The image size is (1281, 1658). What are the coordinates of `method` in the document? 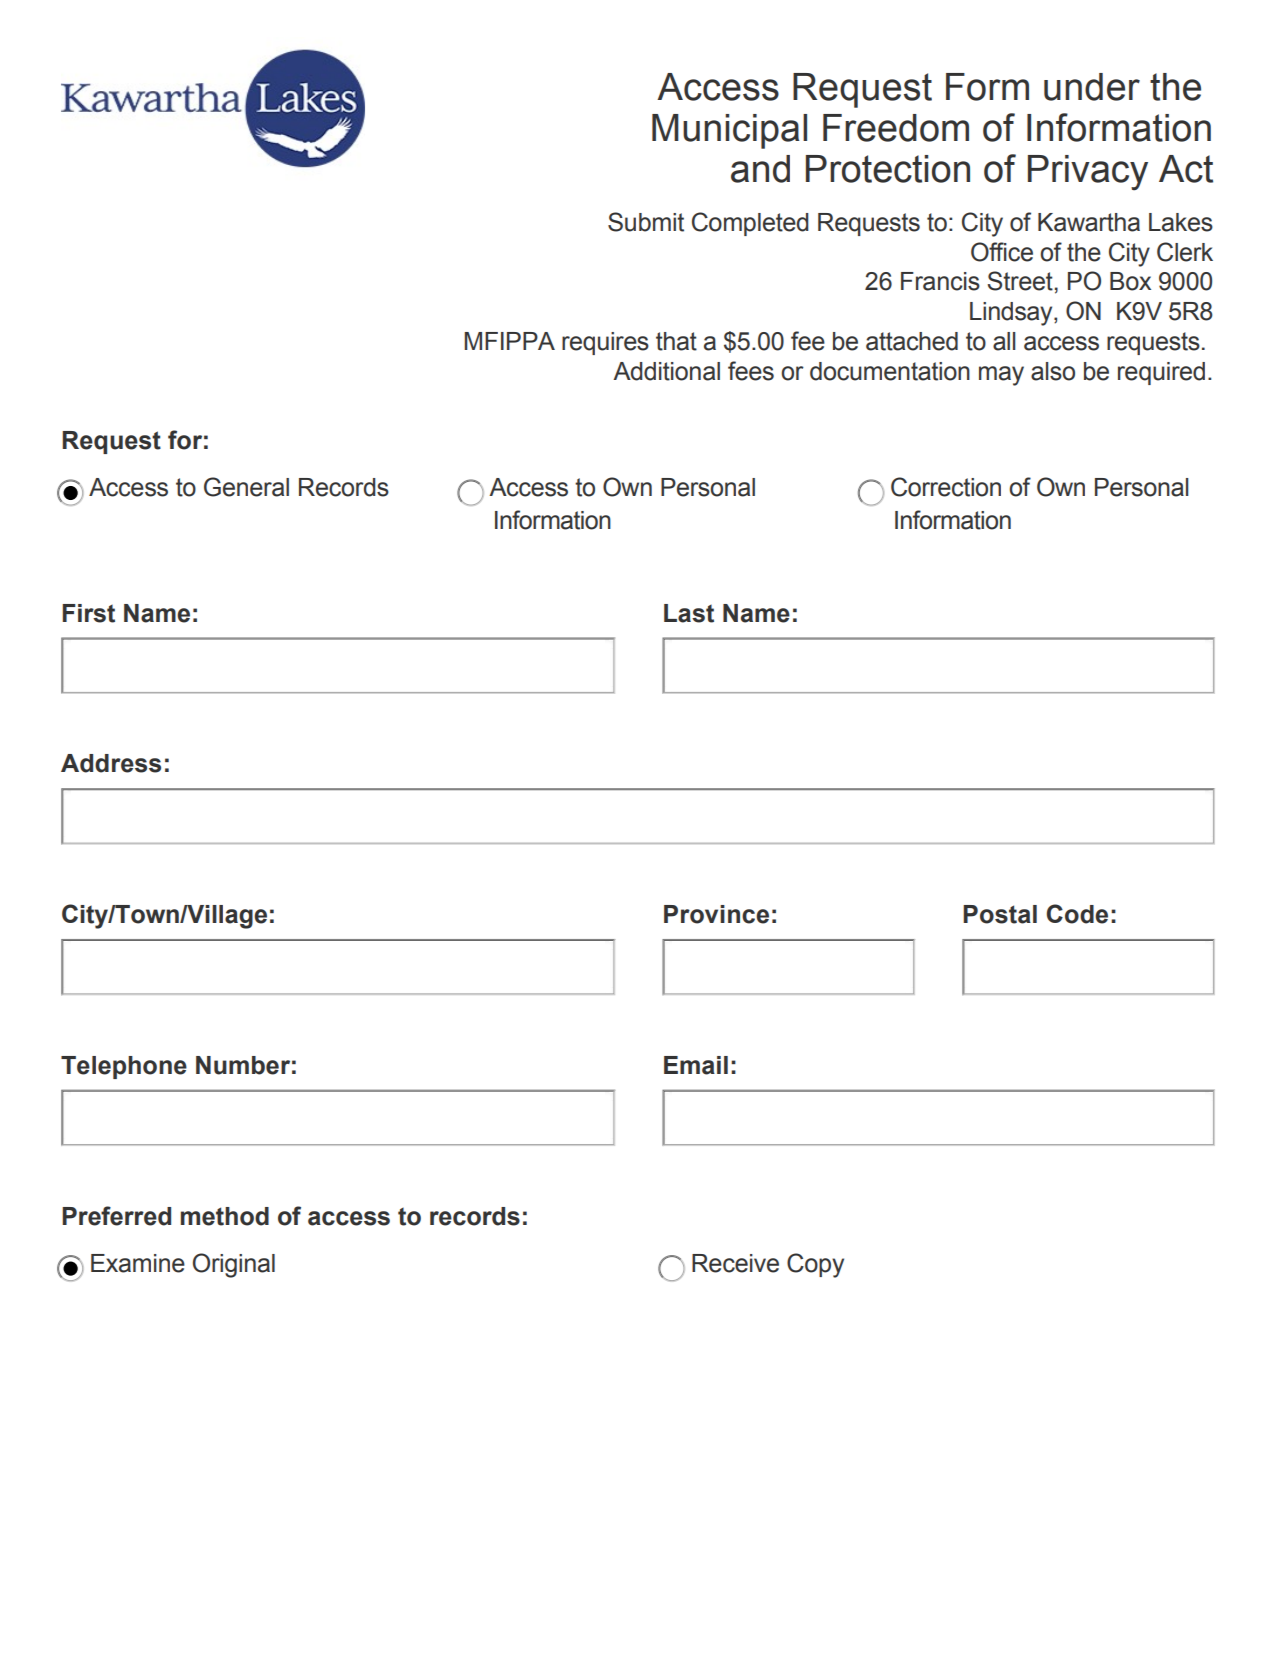 It's located at (225, 1216).
